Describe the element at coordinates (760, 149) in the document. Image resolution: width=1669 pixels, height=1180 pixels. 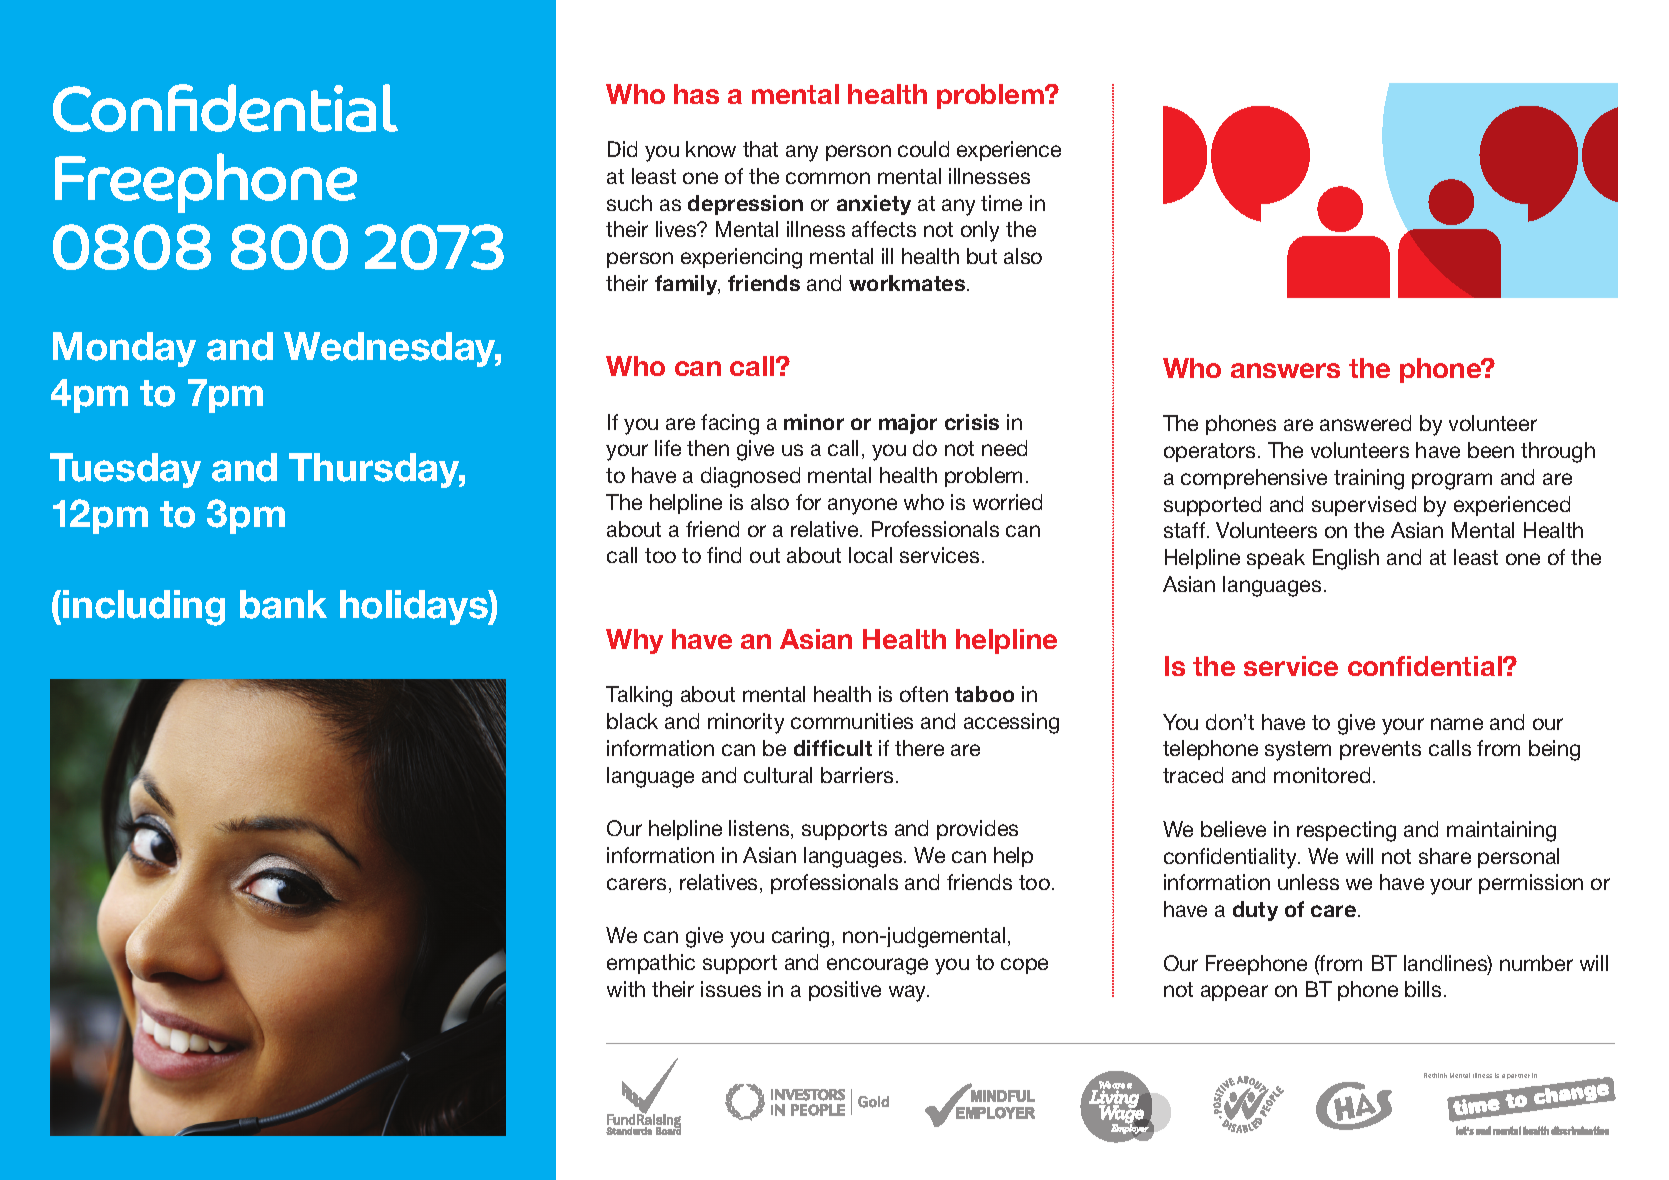
I see `that` at that location.
